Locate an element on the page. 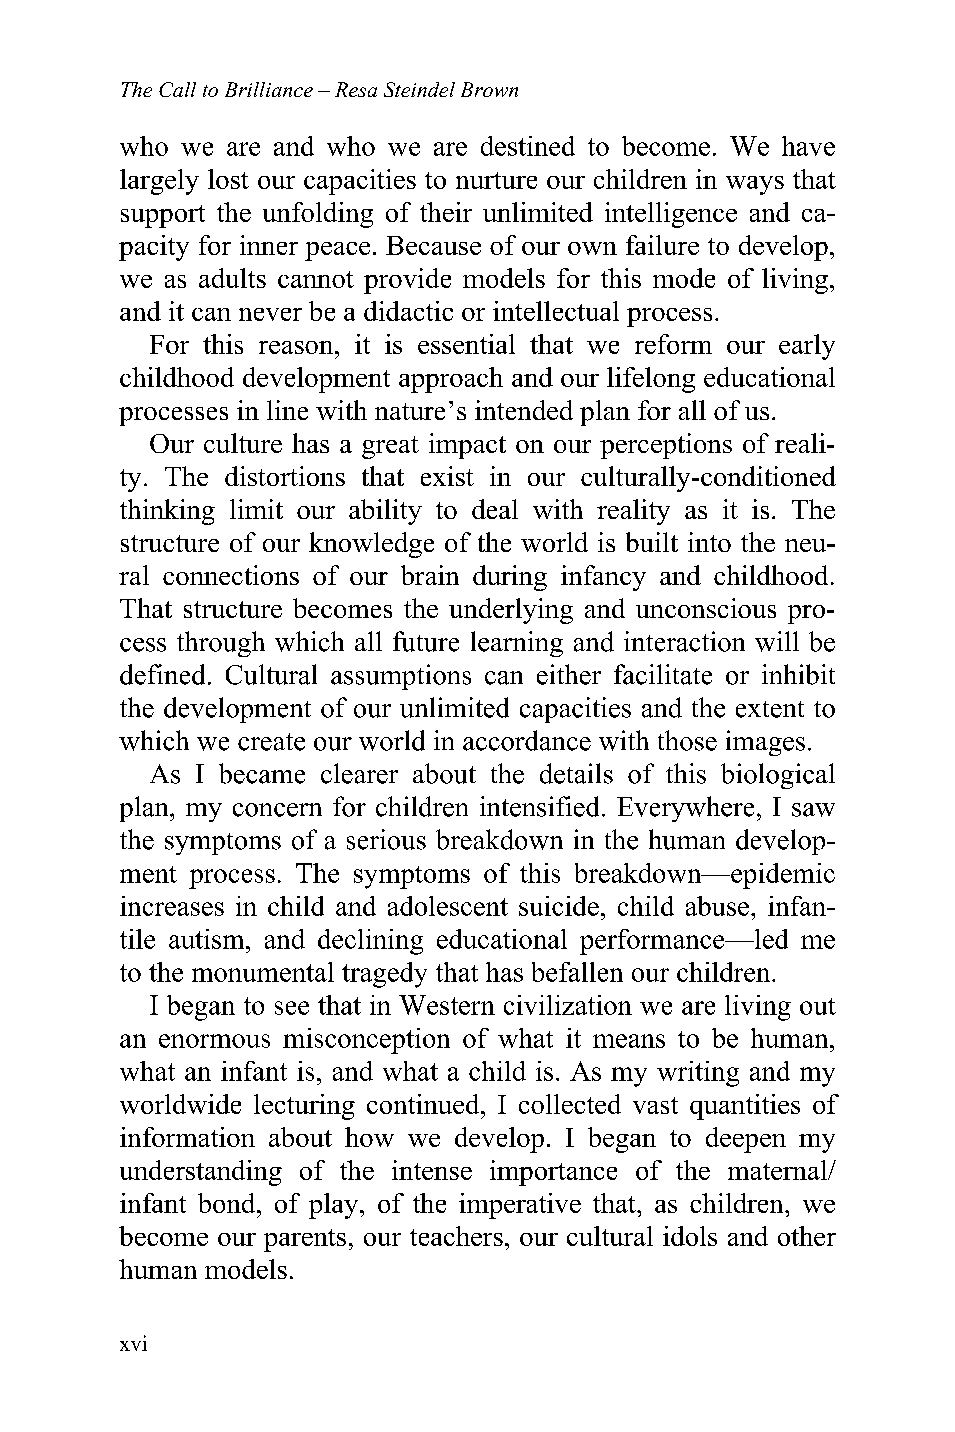 The image size is (955, 1432). ways is located at coordinates (755, 185).
